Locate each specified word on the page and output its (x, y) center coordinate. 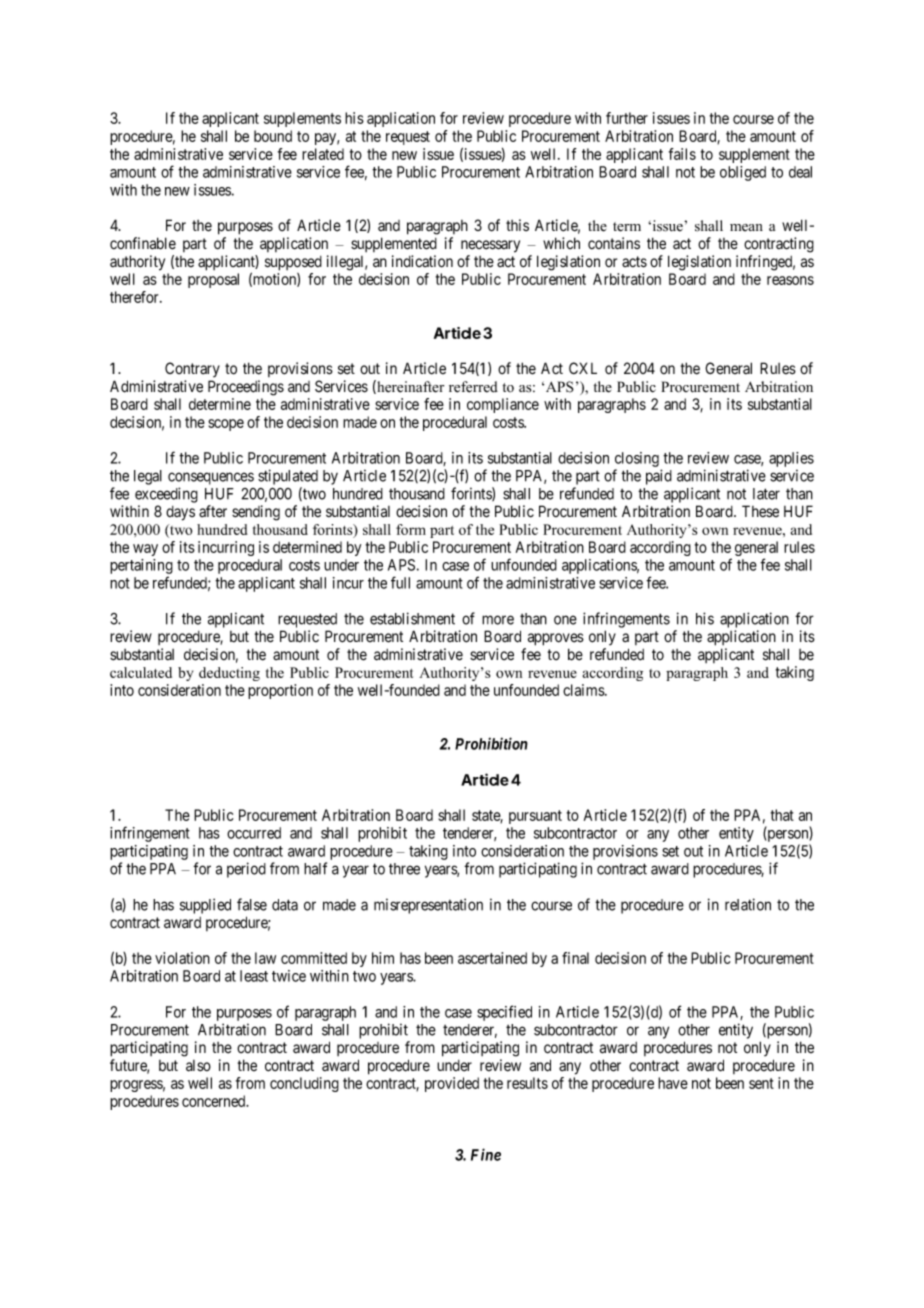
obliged (743, 173)
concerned (215, 1101)
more (498, 620)
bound (273, 136)
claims (584, 690)
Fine (486, 1154)
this (517, 225)
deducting (229, 674)
